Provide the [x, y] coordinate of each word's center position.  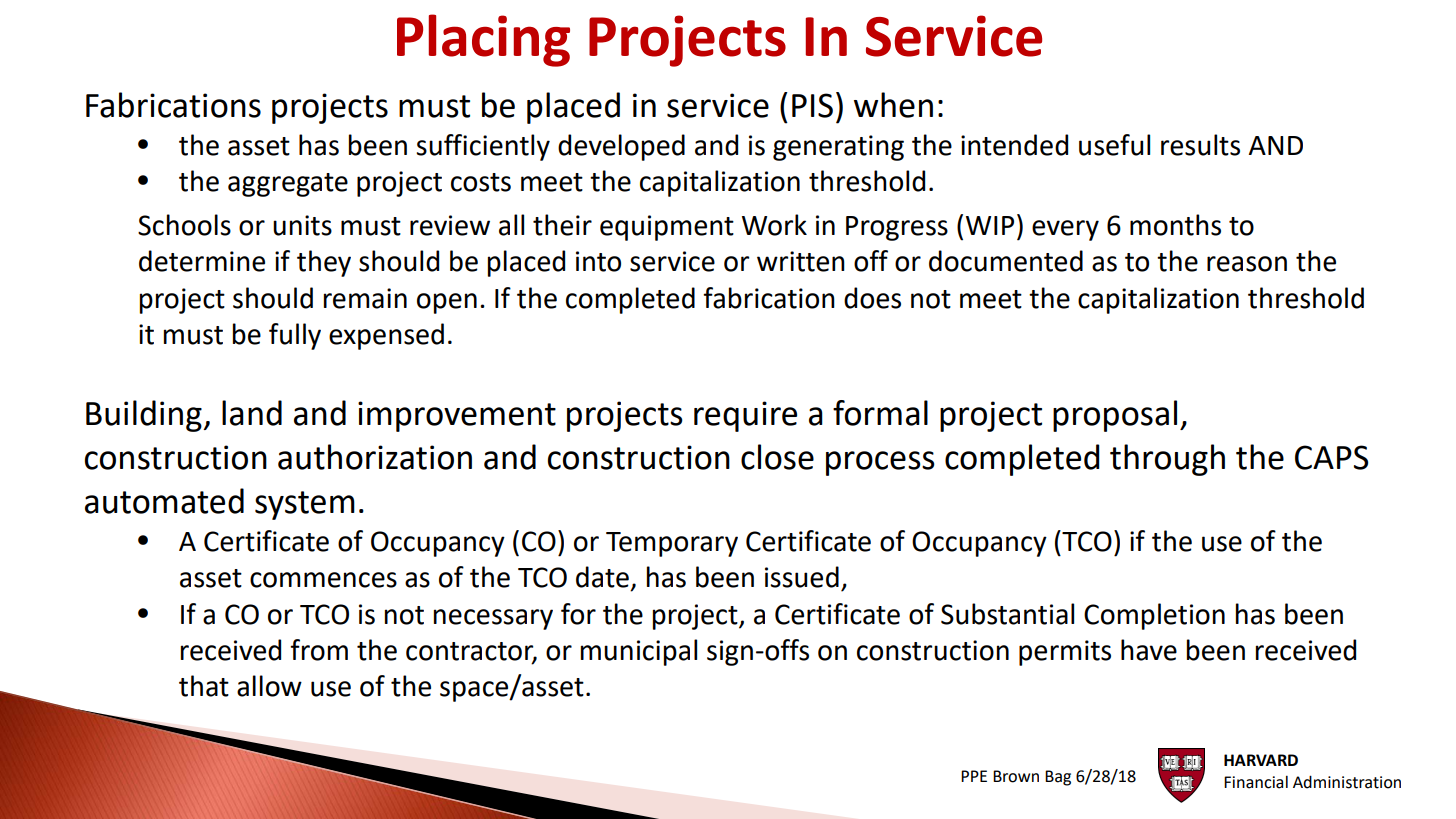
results [1200, 145]
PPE [974, 776]
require [745, 416]
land [252, 413]
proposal [1115, 416]
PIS [812, 105]
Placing [483, 40]
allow [269, 686]
